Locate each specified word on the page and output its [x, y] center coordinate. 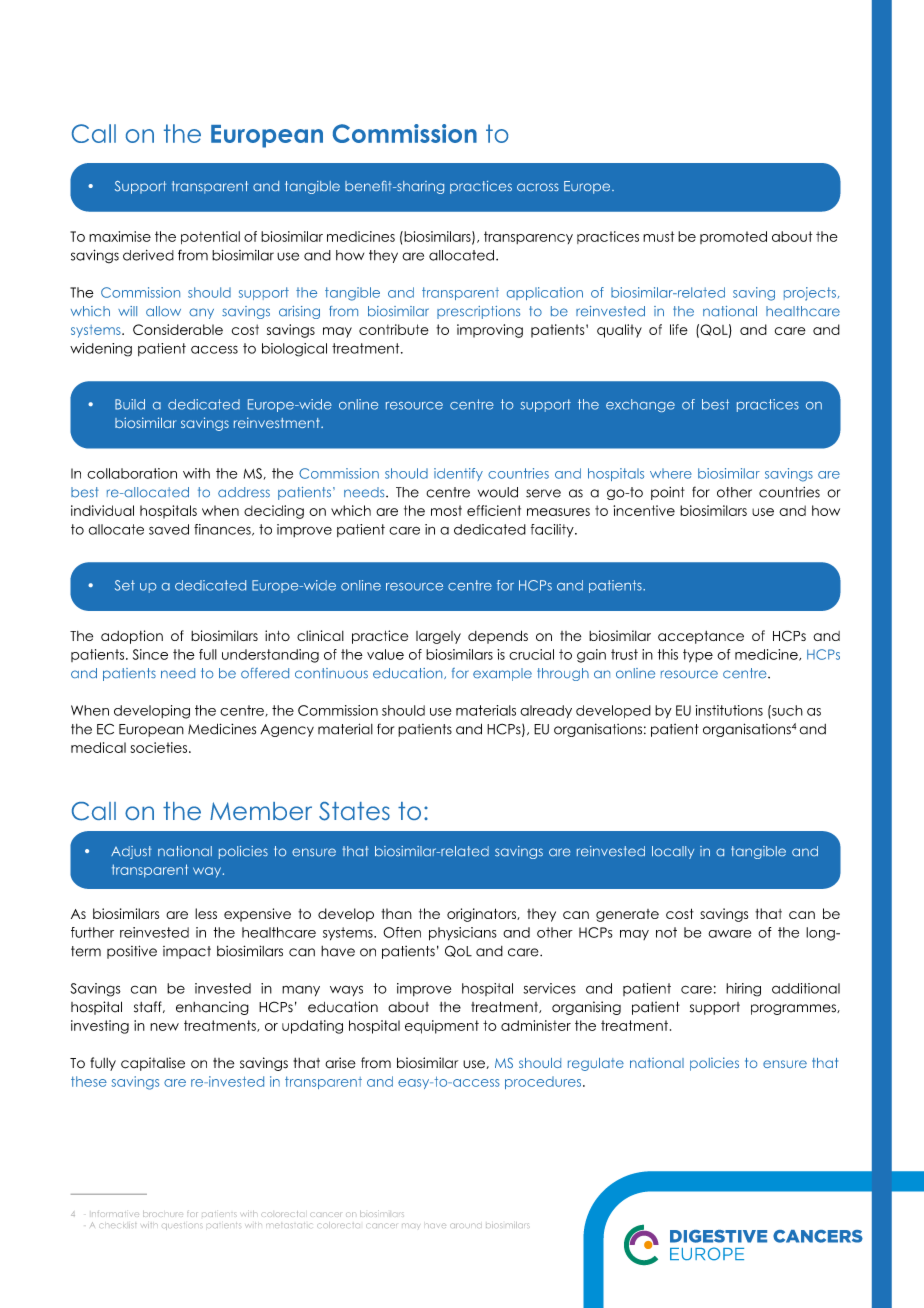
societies [160, 747]
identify [458, 474]
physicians [463, 934]
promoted [733, 237]
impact [187, 952]
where [671, 473]
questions [182, 1226]
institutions [729, 710]
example [502, 674]
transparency [528, 237]
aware [729, 934]
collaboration [132, 473]
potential [210, 237]
